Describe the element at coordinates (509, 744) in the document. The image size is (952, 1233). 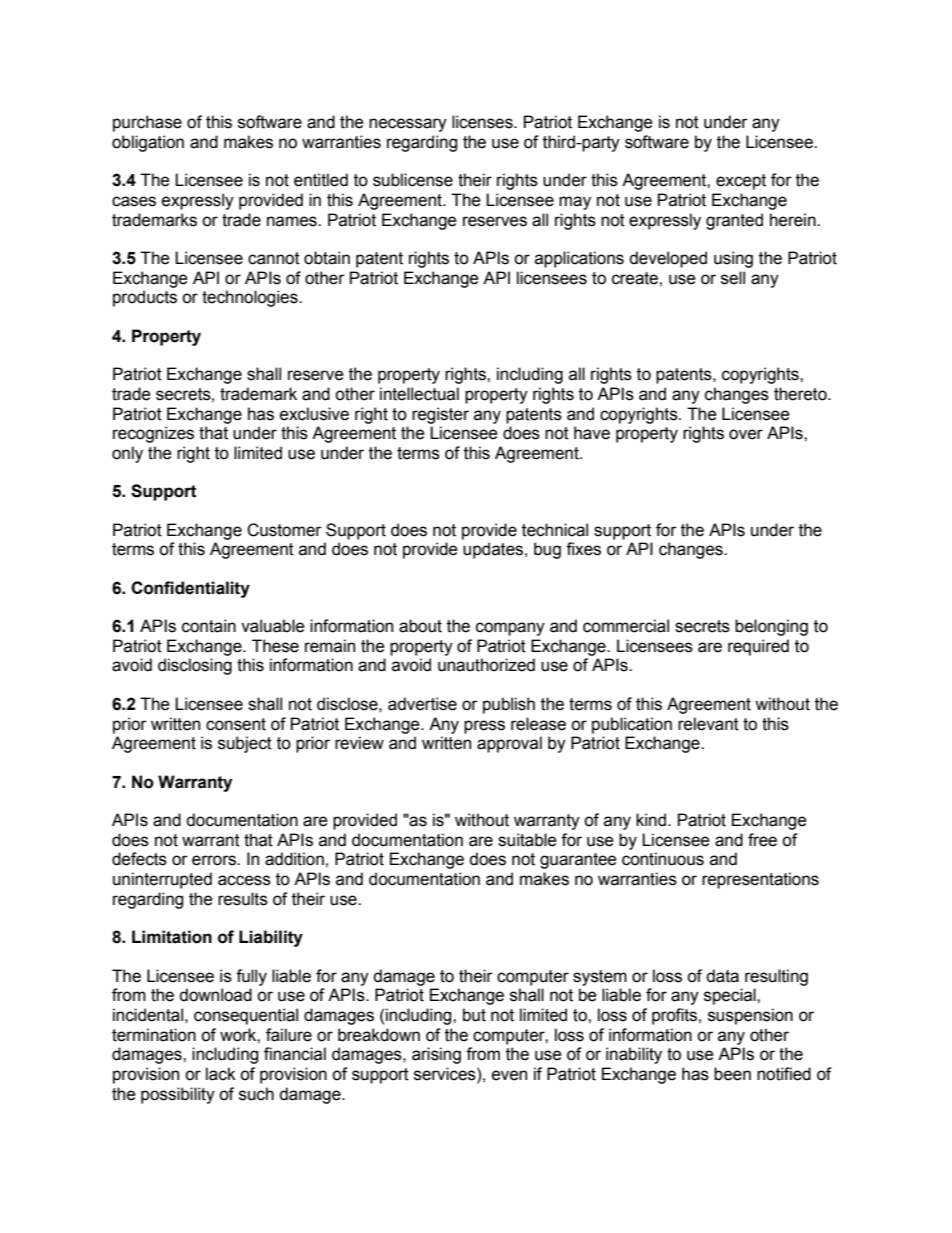
I see `approval` at that location.
